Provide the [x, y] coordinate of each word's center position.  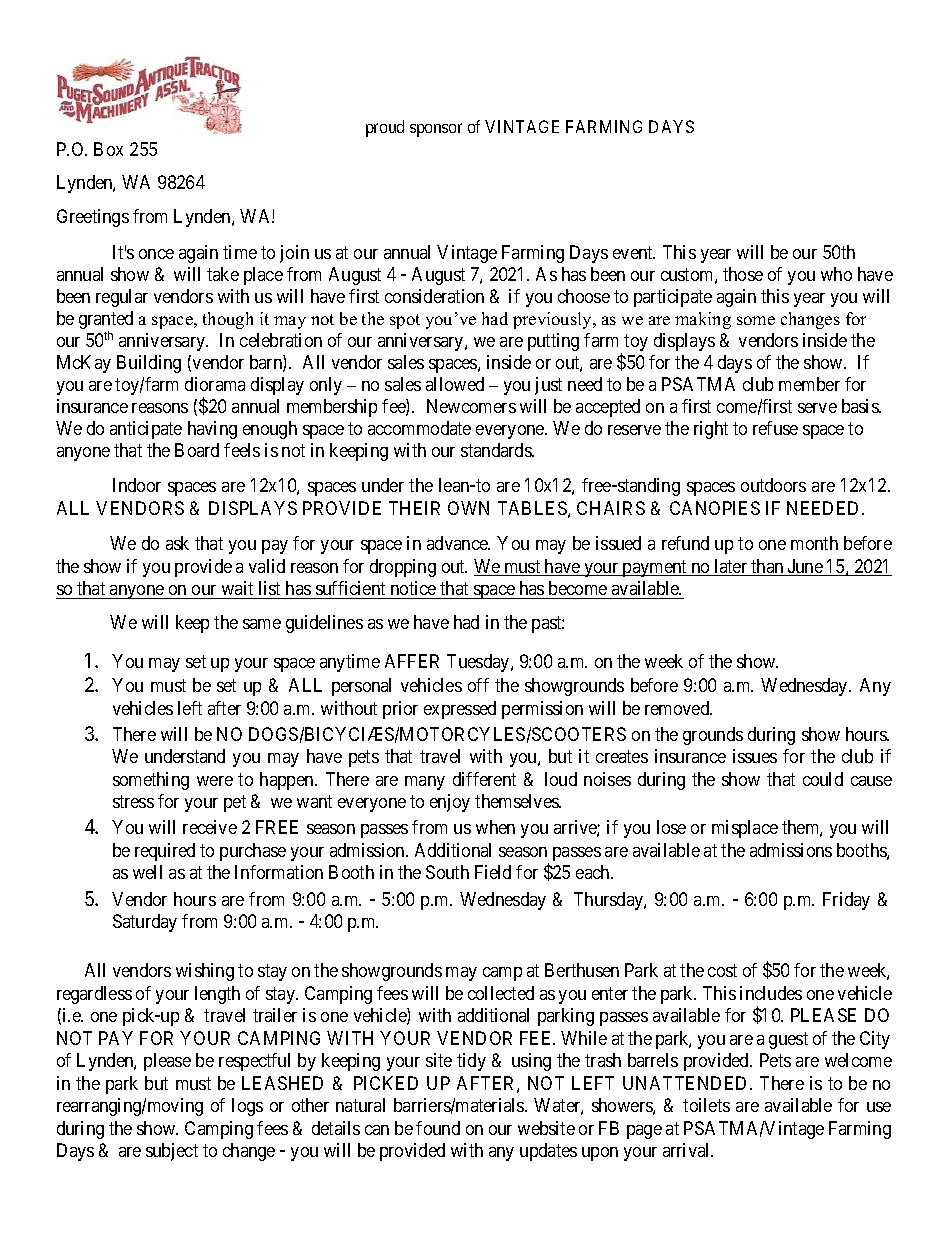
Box [108, 149]
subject [172, 1152]
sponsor [436, 130]
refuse [775, 428]
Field [493, 872]
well [147, 872]
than [767, 567]
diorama [215, 384]
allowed [455, 384]
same [262, 624]
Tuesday [479, 663]
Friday [846, 901]
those [743, 274]
